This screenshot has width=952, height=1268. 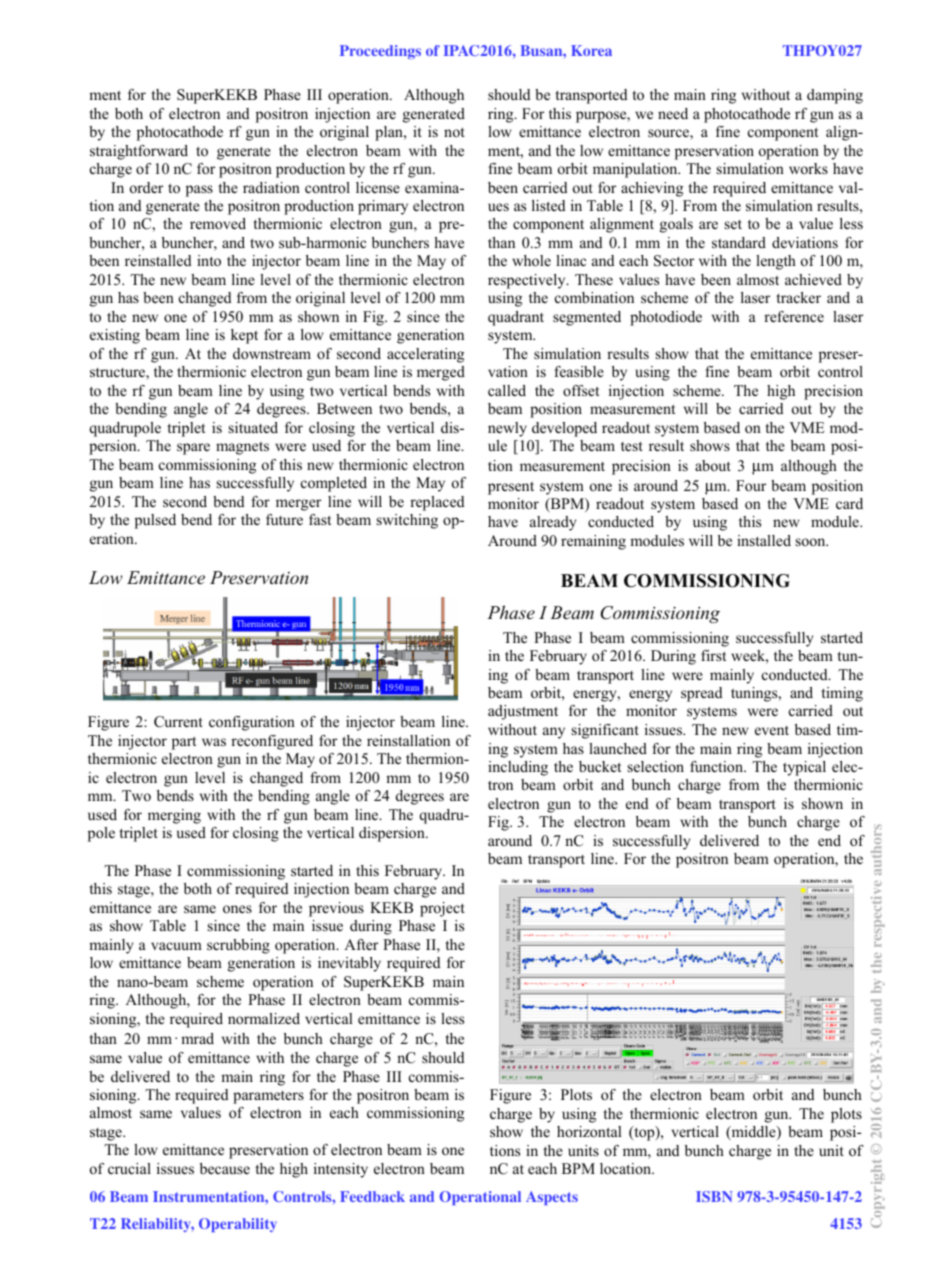 I want to click on not, so click(x=454, y=132).
